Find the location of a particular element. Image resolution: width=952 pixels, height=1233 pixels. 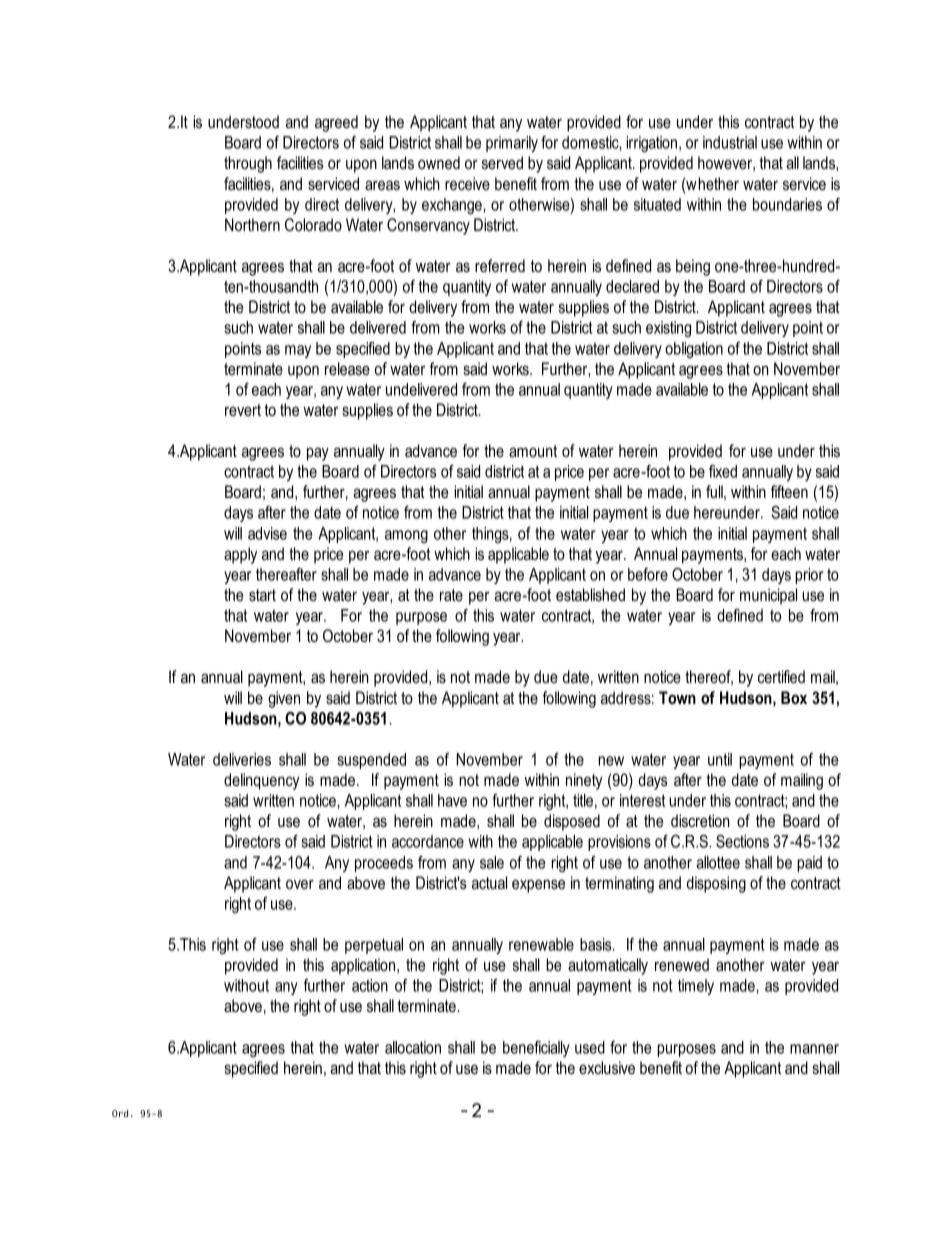

primarily is located at coordinates (512, 144).
